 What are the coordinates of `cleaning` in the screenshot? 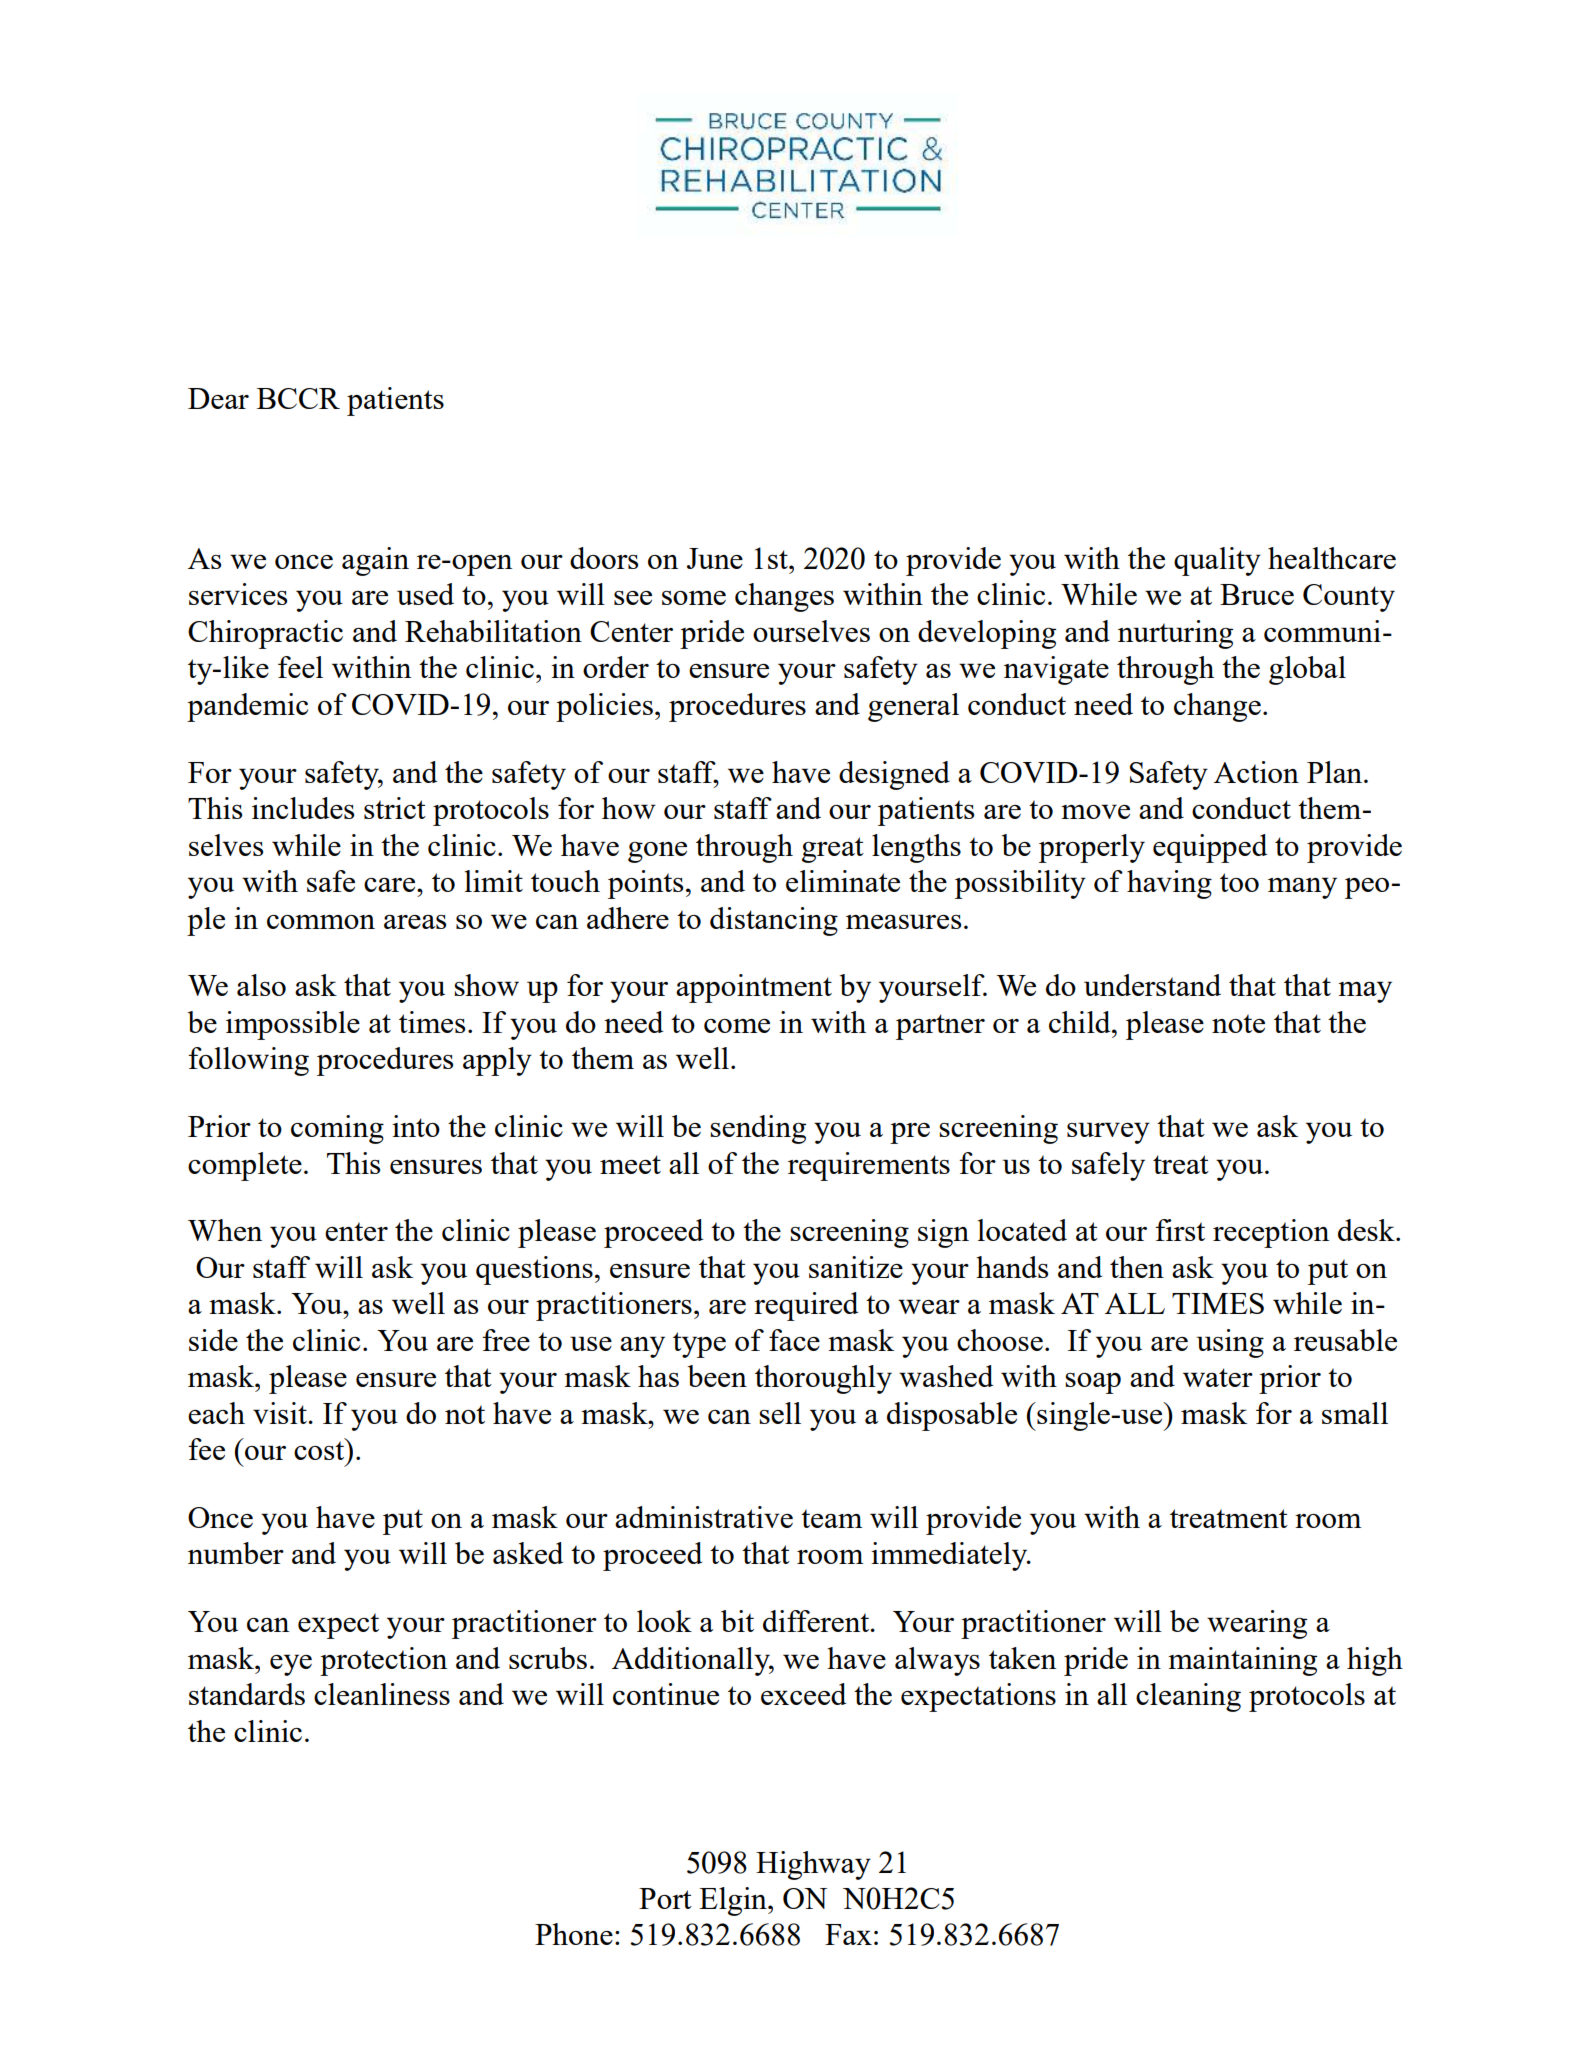 It's located at (1188, 1697).
